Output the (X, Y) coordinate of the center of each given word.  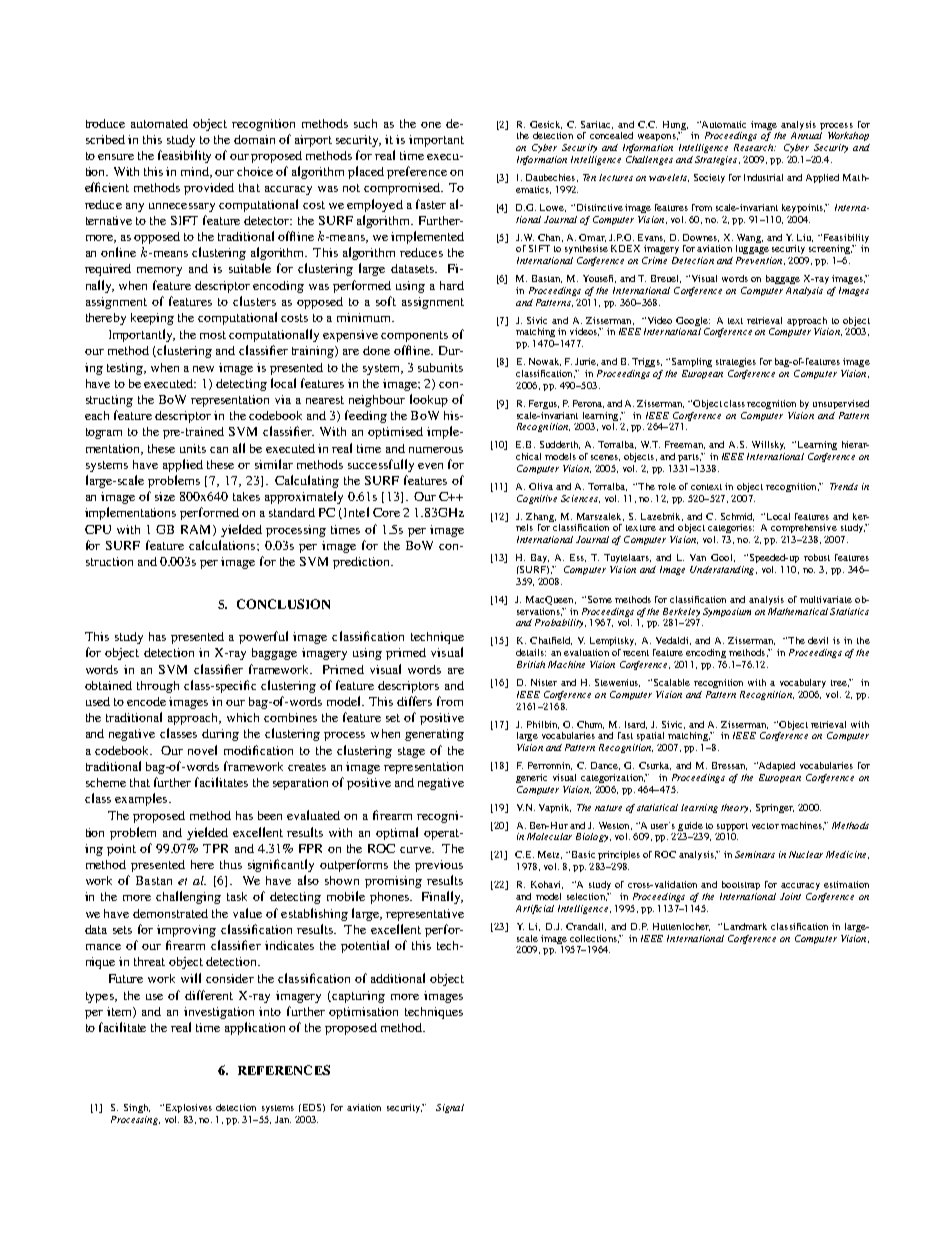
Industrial (763, 177)
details (531, 652)
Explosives (187, 1108)
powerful (263, 637)
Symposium (727, 612)
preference (417, 172)
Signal (450, 1108)
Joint (790, 896)
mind (196, 172)
